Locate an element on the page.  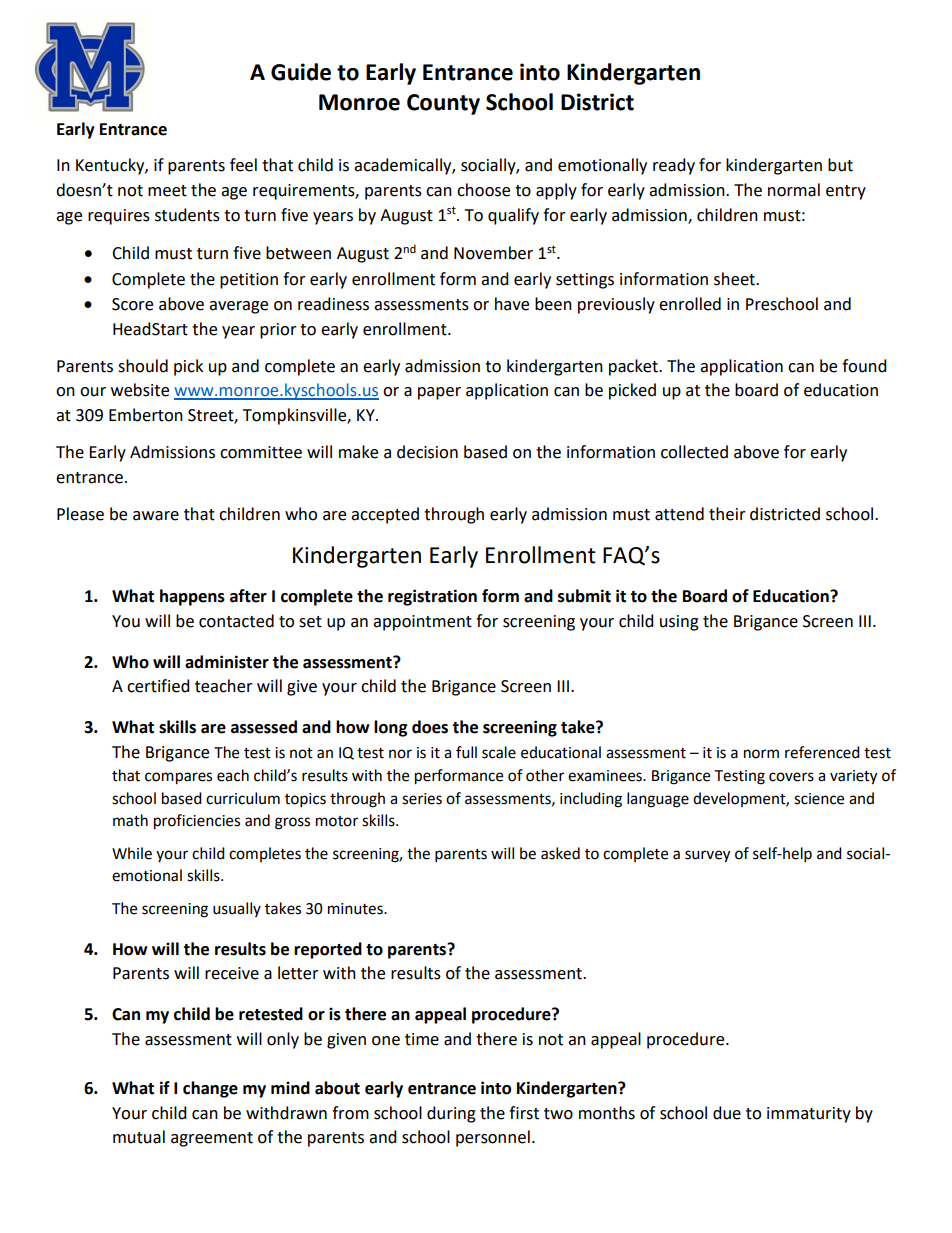
collected is located at coordinates (694, 452).
